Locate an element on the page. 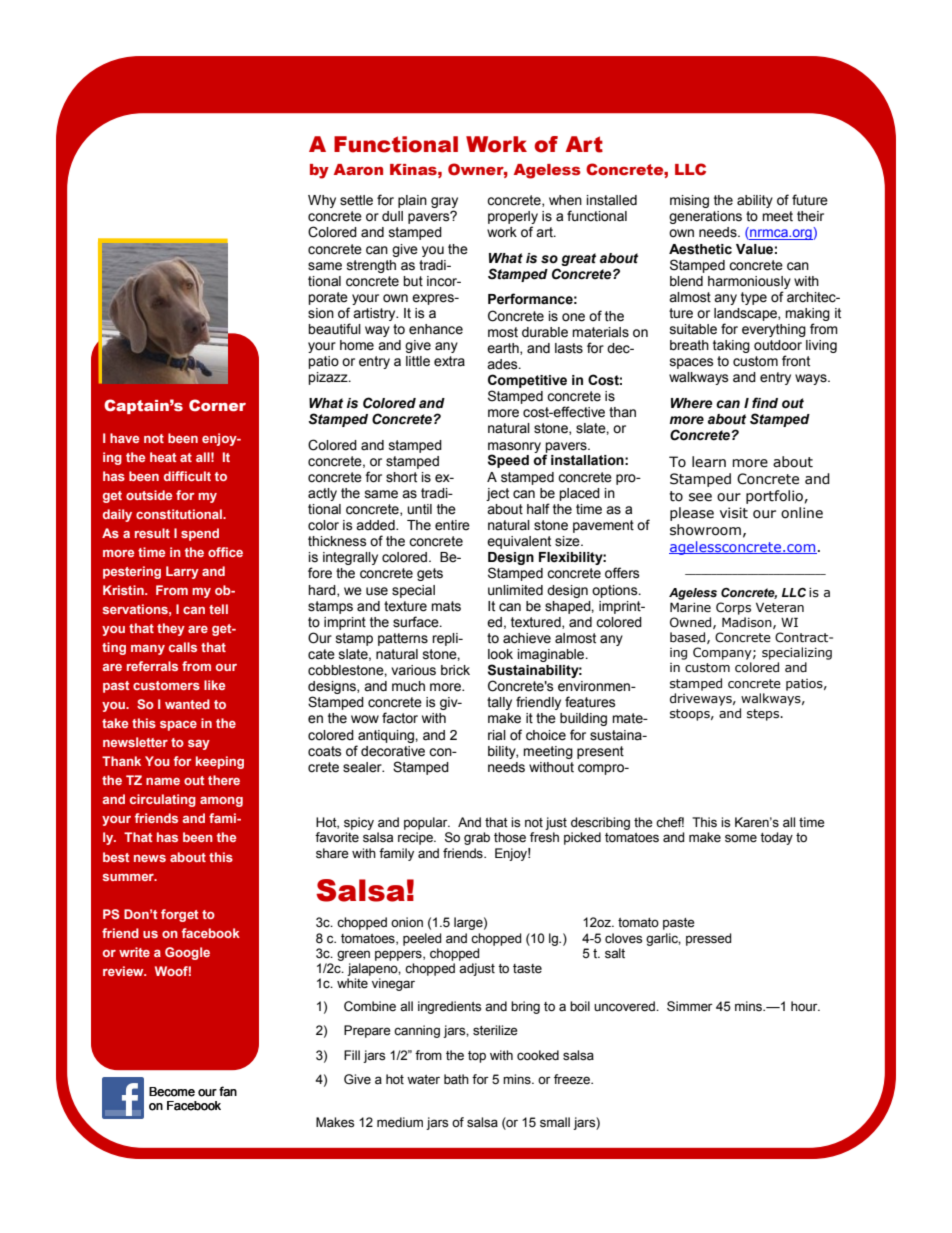 Image resolution: width=952 pixels, height=1233 pixels. Simmer is located at coordinates (690, 1006).
